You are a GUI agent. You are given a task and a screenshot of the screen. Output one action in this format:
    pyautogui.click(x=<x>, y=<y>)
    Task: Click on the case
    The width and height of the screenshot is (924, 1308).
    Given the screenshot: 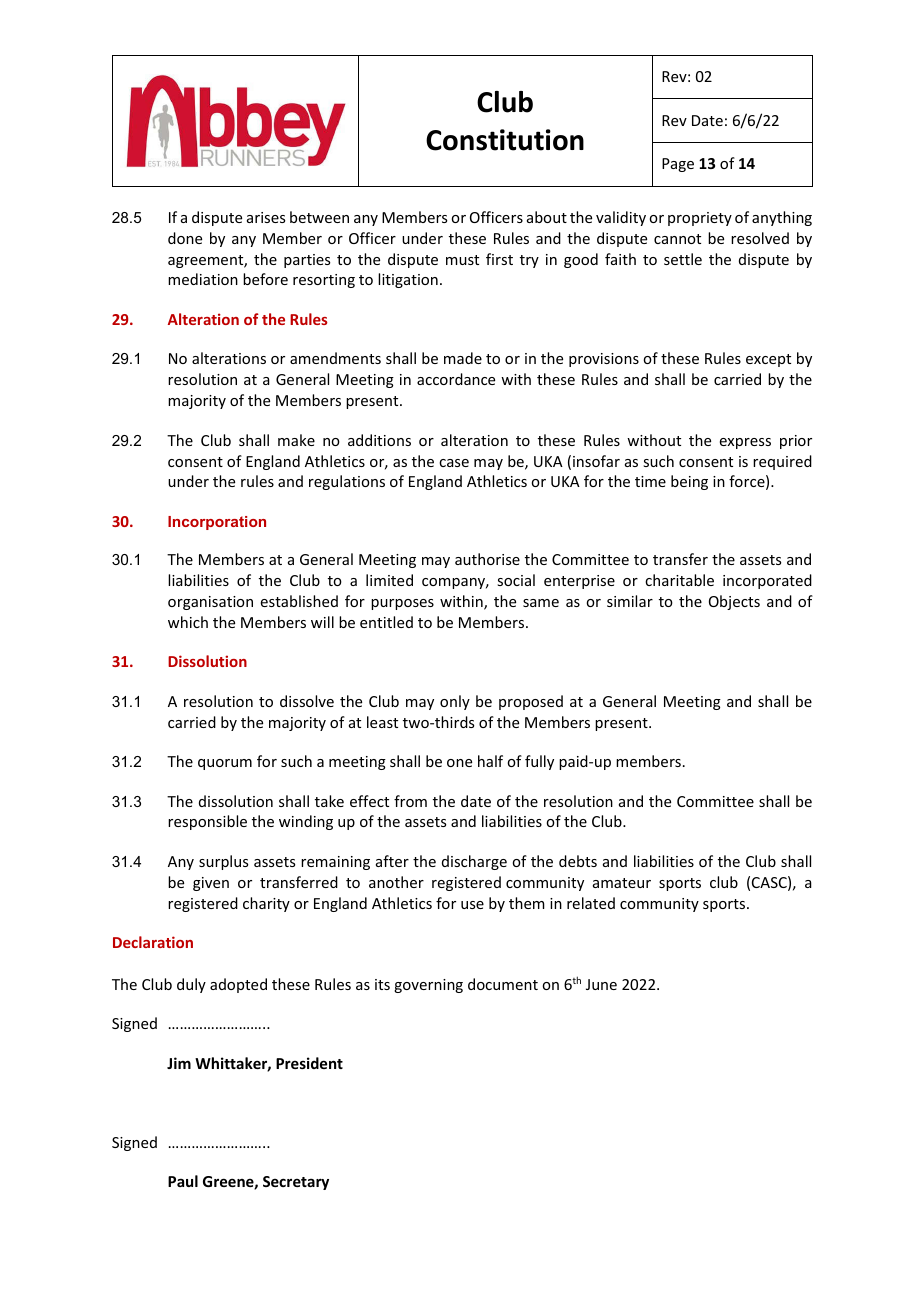 What is the action you would take?
    pyautogui.click(x=454, y=463)
